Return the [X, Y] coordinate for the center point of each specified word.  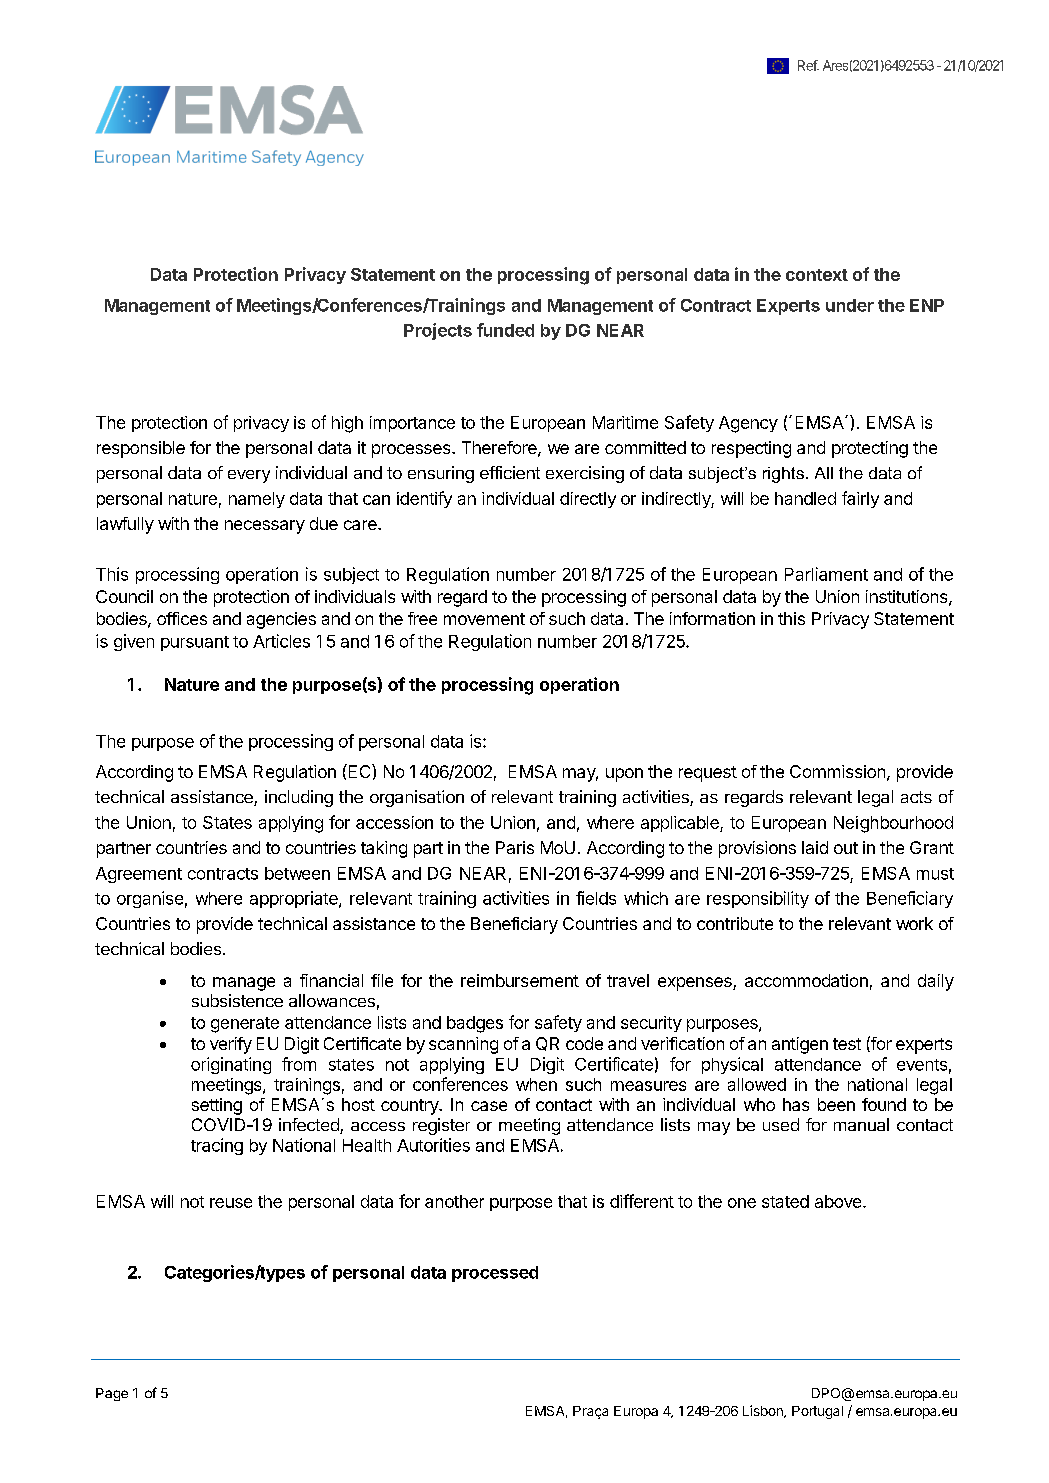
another [454, 1201]
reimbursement [520, 980]
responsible [141, 449]
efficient [510, 472]
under [850, 305]
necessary [265, 527]
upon [624, 775]
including [299, 798]
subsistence [237, 1000]
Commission [837, 771]
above [839, 1201]
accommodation [806, 980]
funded [505, 330]
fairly [860, 499]
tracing [217, 1146]
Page [112, 1394]
